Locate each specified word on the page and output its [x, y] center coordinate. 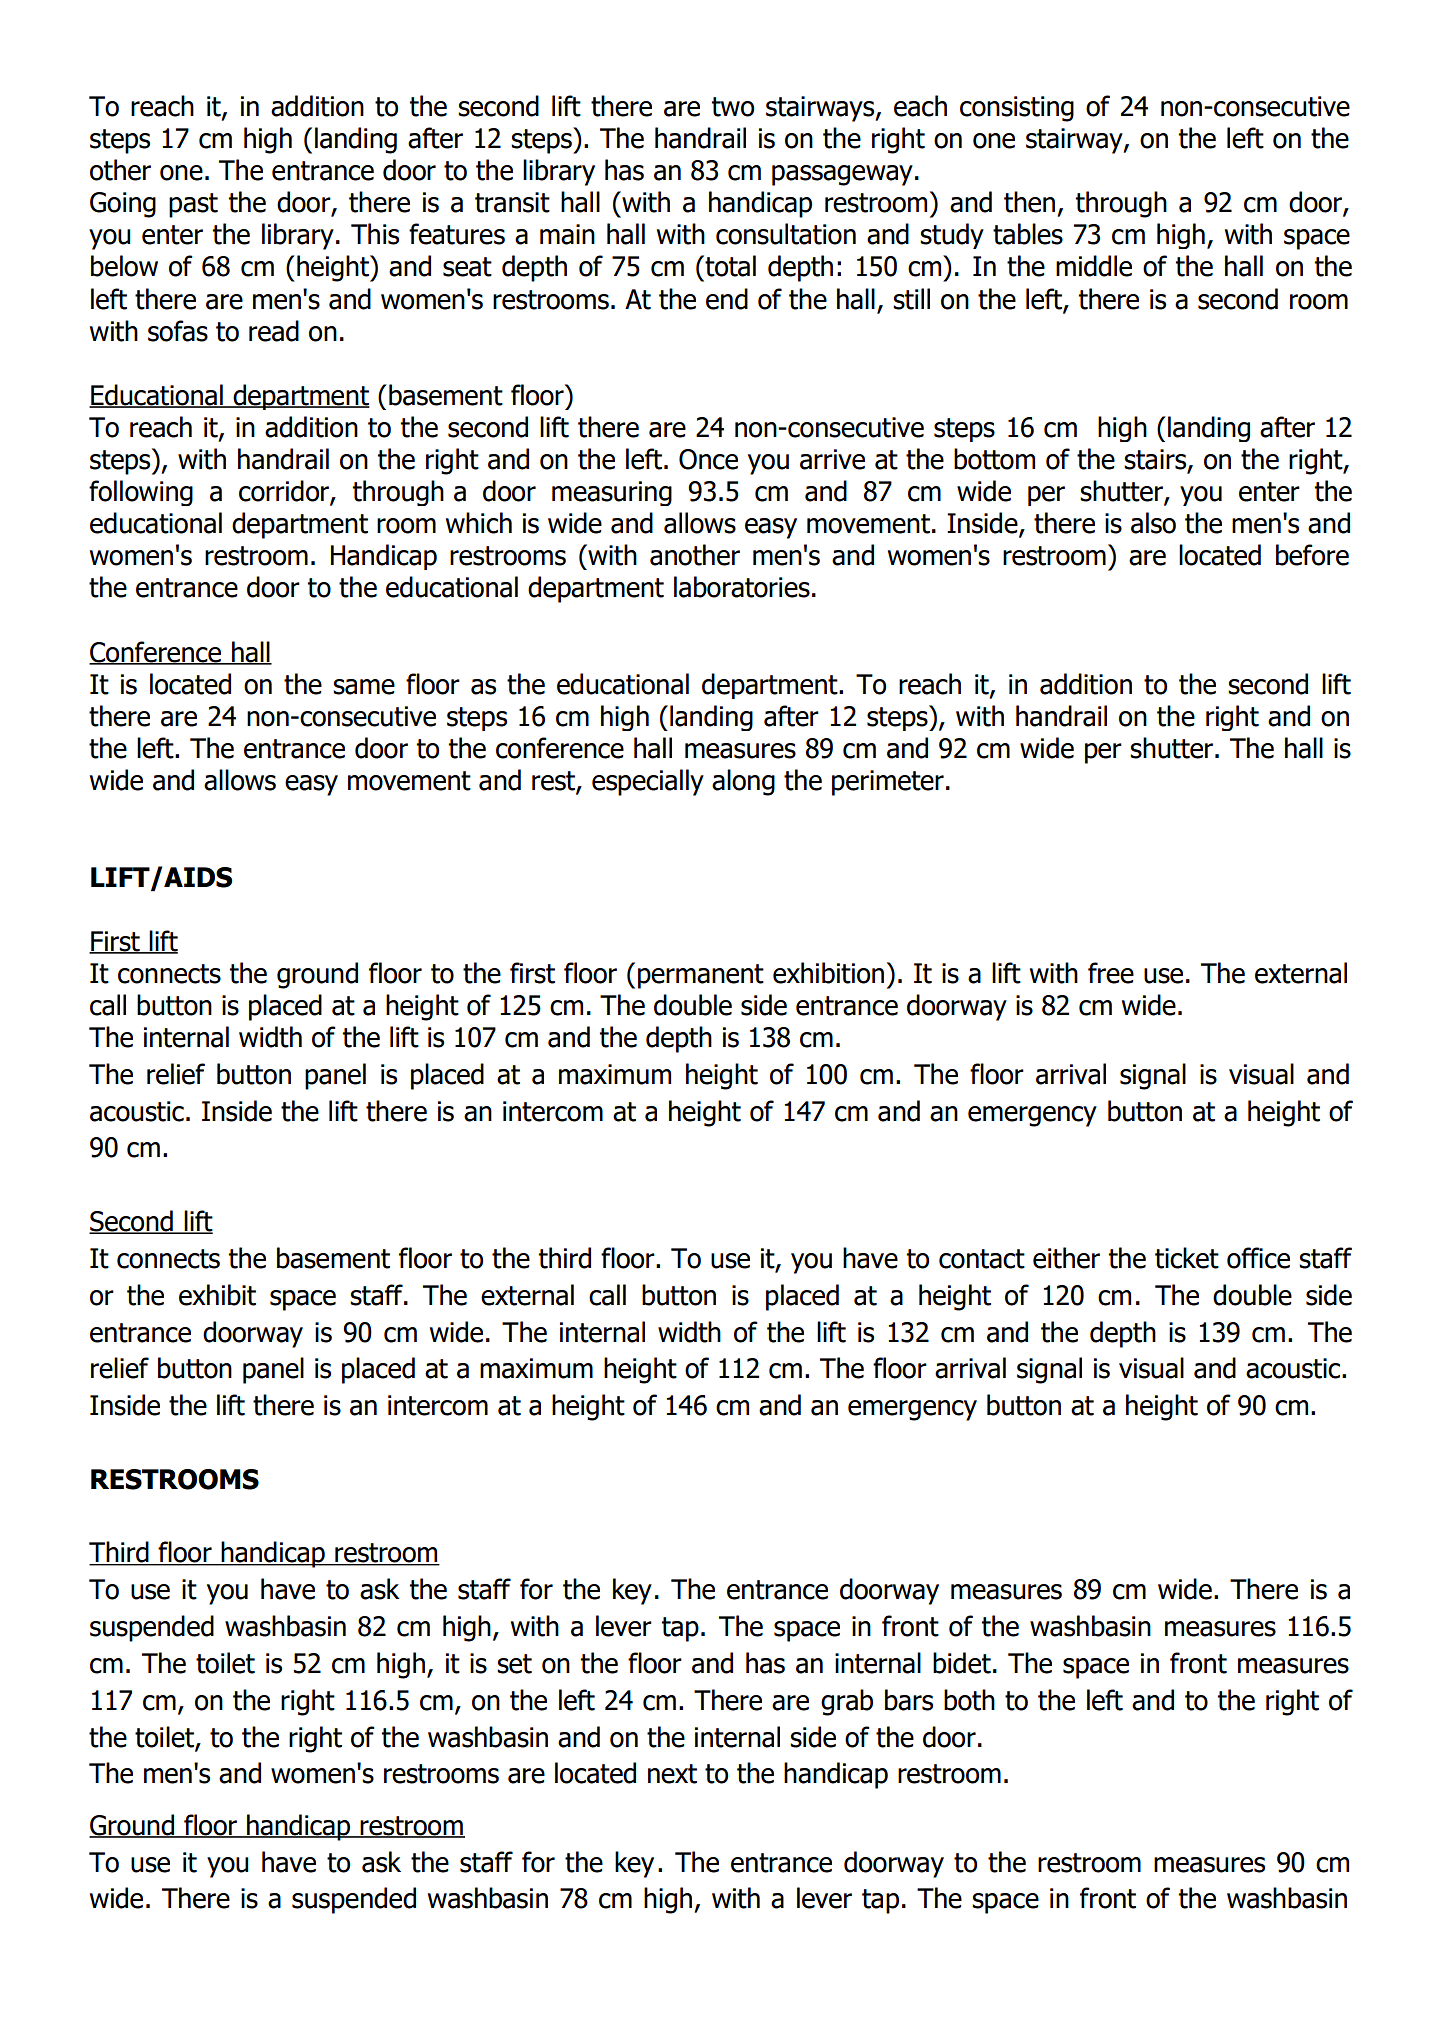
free [1111, 973]
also [1153, 523]
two [733, 107]
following [141, 493]
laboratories [742, 587]
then [1029, 202]
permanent [701, 976]
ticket [1187, 1258]
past [193, 205]
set [514, 1664]
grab [847, 1702]
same [364, 687]
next [672, 1774]
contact [982, 1259]
